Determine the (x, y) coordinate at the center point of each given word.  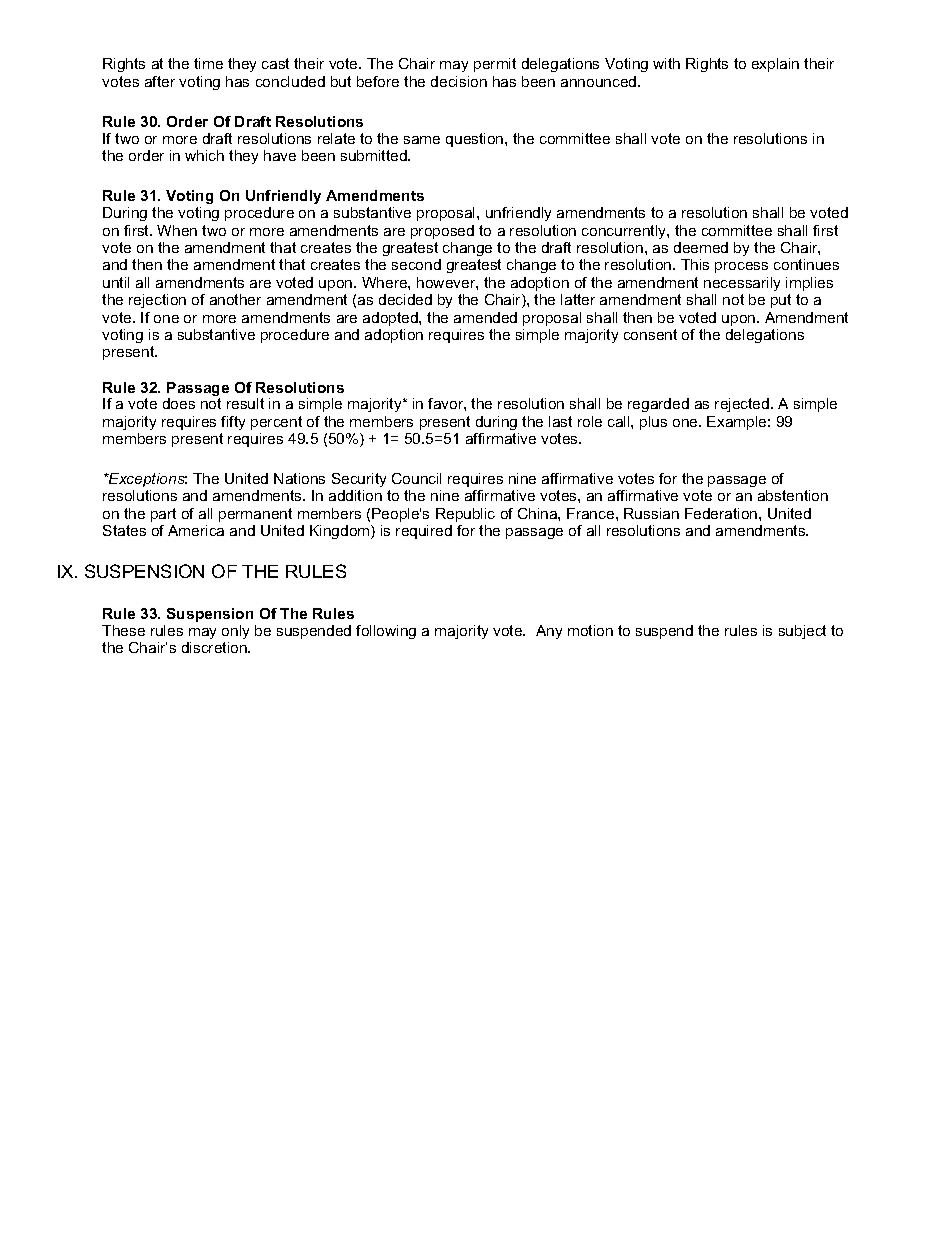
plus (653, 423)
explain (775, 65)
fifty (233, 423)
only (235, 632)
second (416, 264)
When (177, 230)
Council (416, 478)
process (741, 267)
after (160, 81)
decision (459, 81)
